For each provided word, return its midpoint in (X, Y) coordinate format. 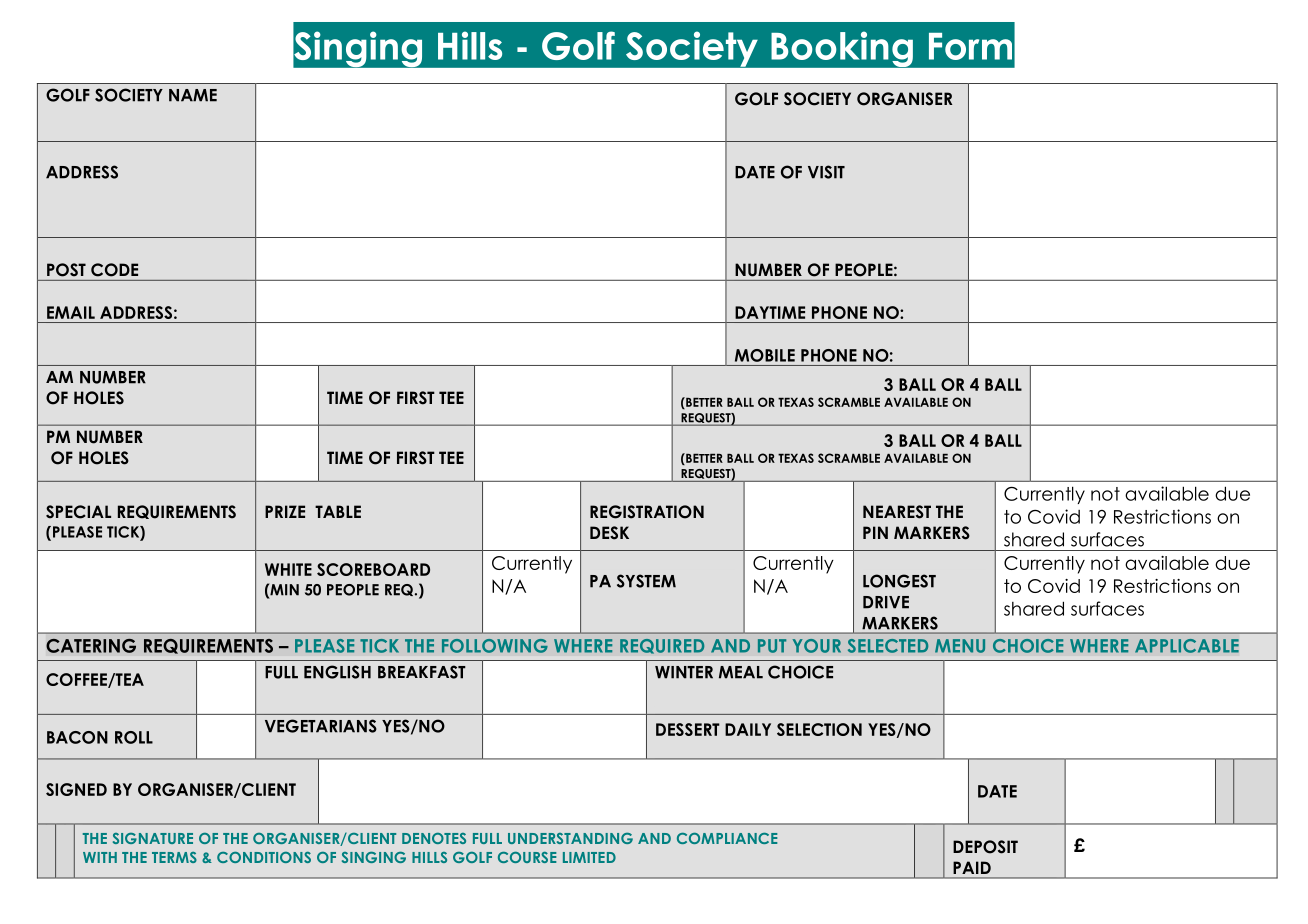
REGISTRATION (647, 512)
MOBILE (765, 355)
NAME (193, 95)
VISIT (826, 172)
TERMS (174, 857)
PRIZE (285, 511)
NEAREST (897, 512)
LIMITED (589, 857)
